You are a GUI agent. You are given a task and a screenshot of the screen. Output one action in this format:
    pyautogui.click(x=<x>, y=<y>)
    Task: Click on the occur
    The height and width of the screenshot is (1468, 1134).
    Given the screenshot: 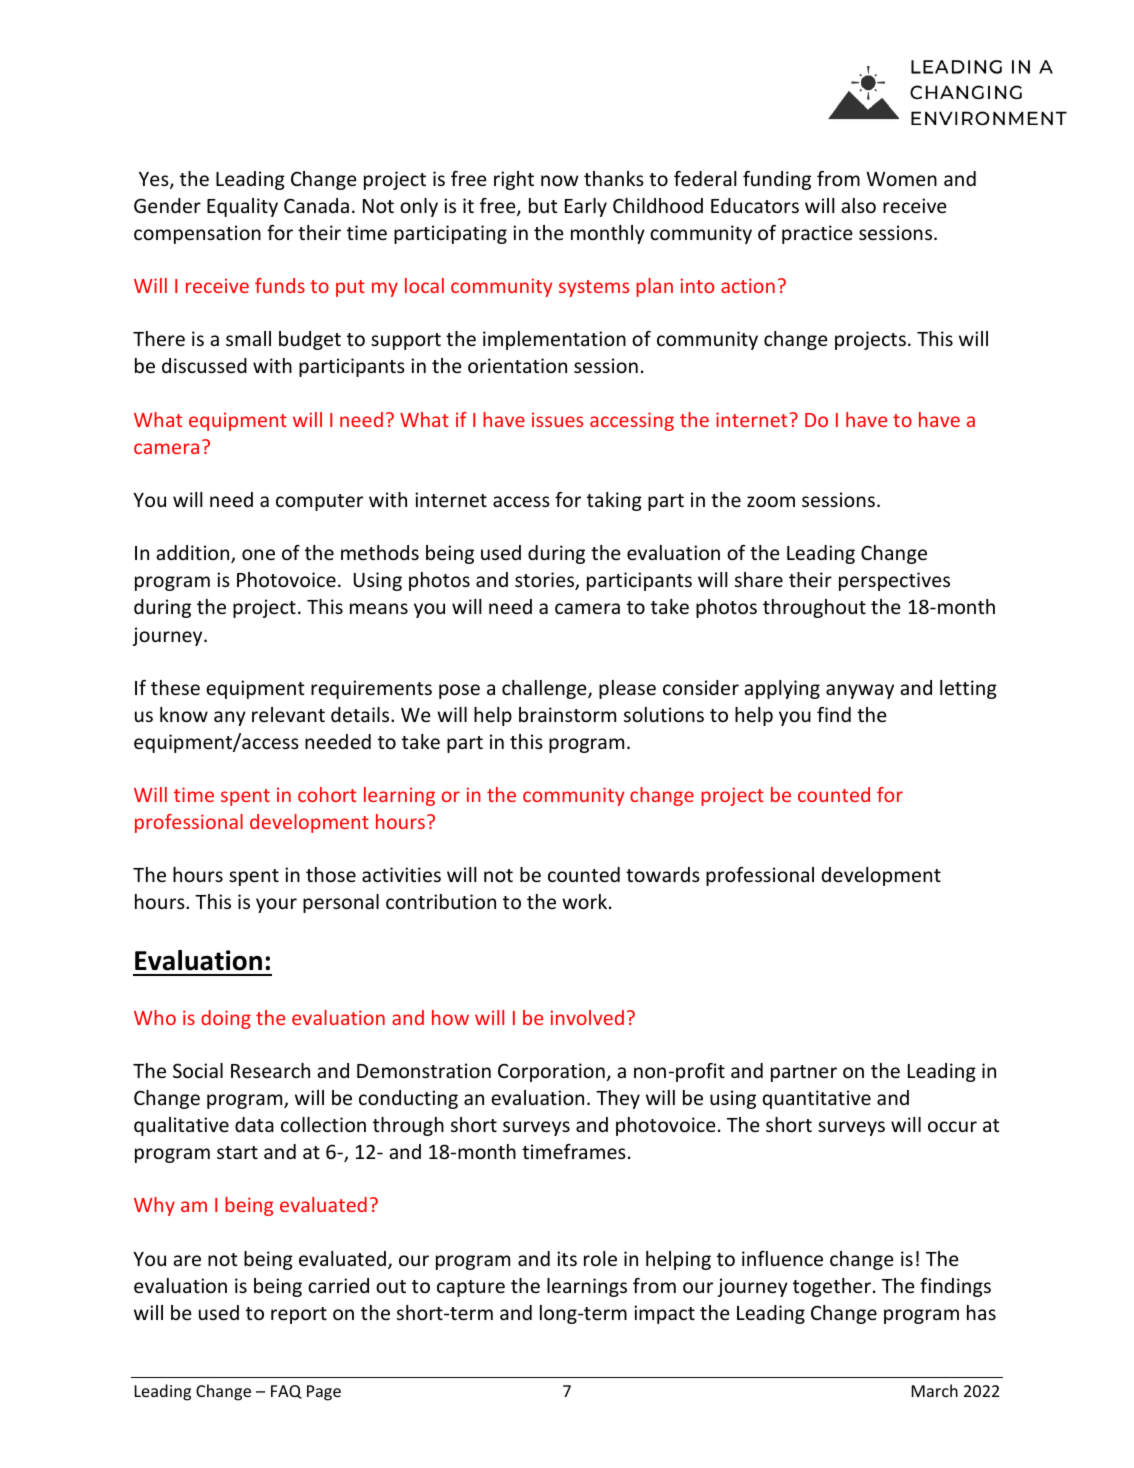 What is the action you would take?
    pyautogui.click(x=952, y=1126)
